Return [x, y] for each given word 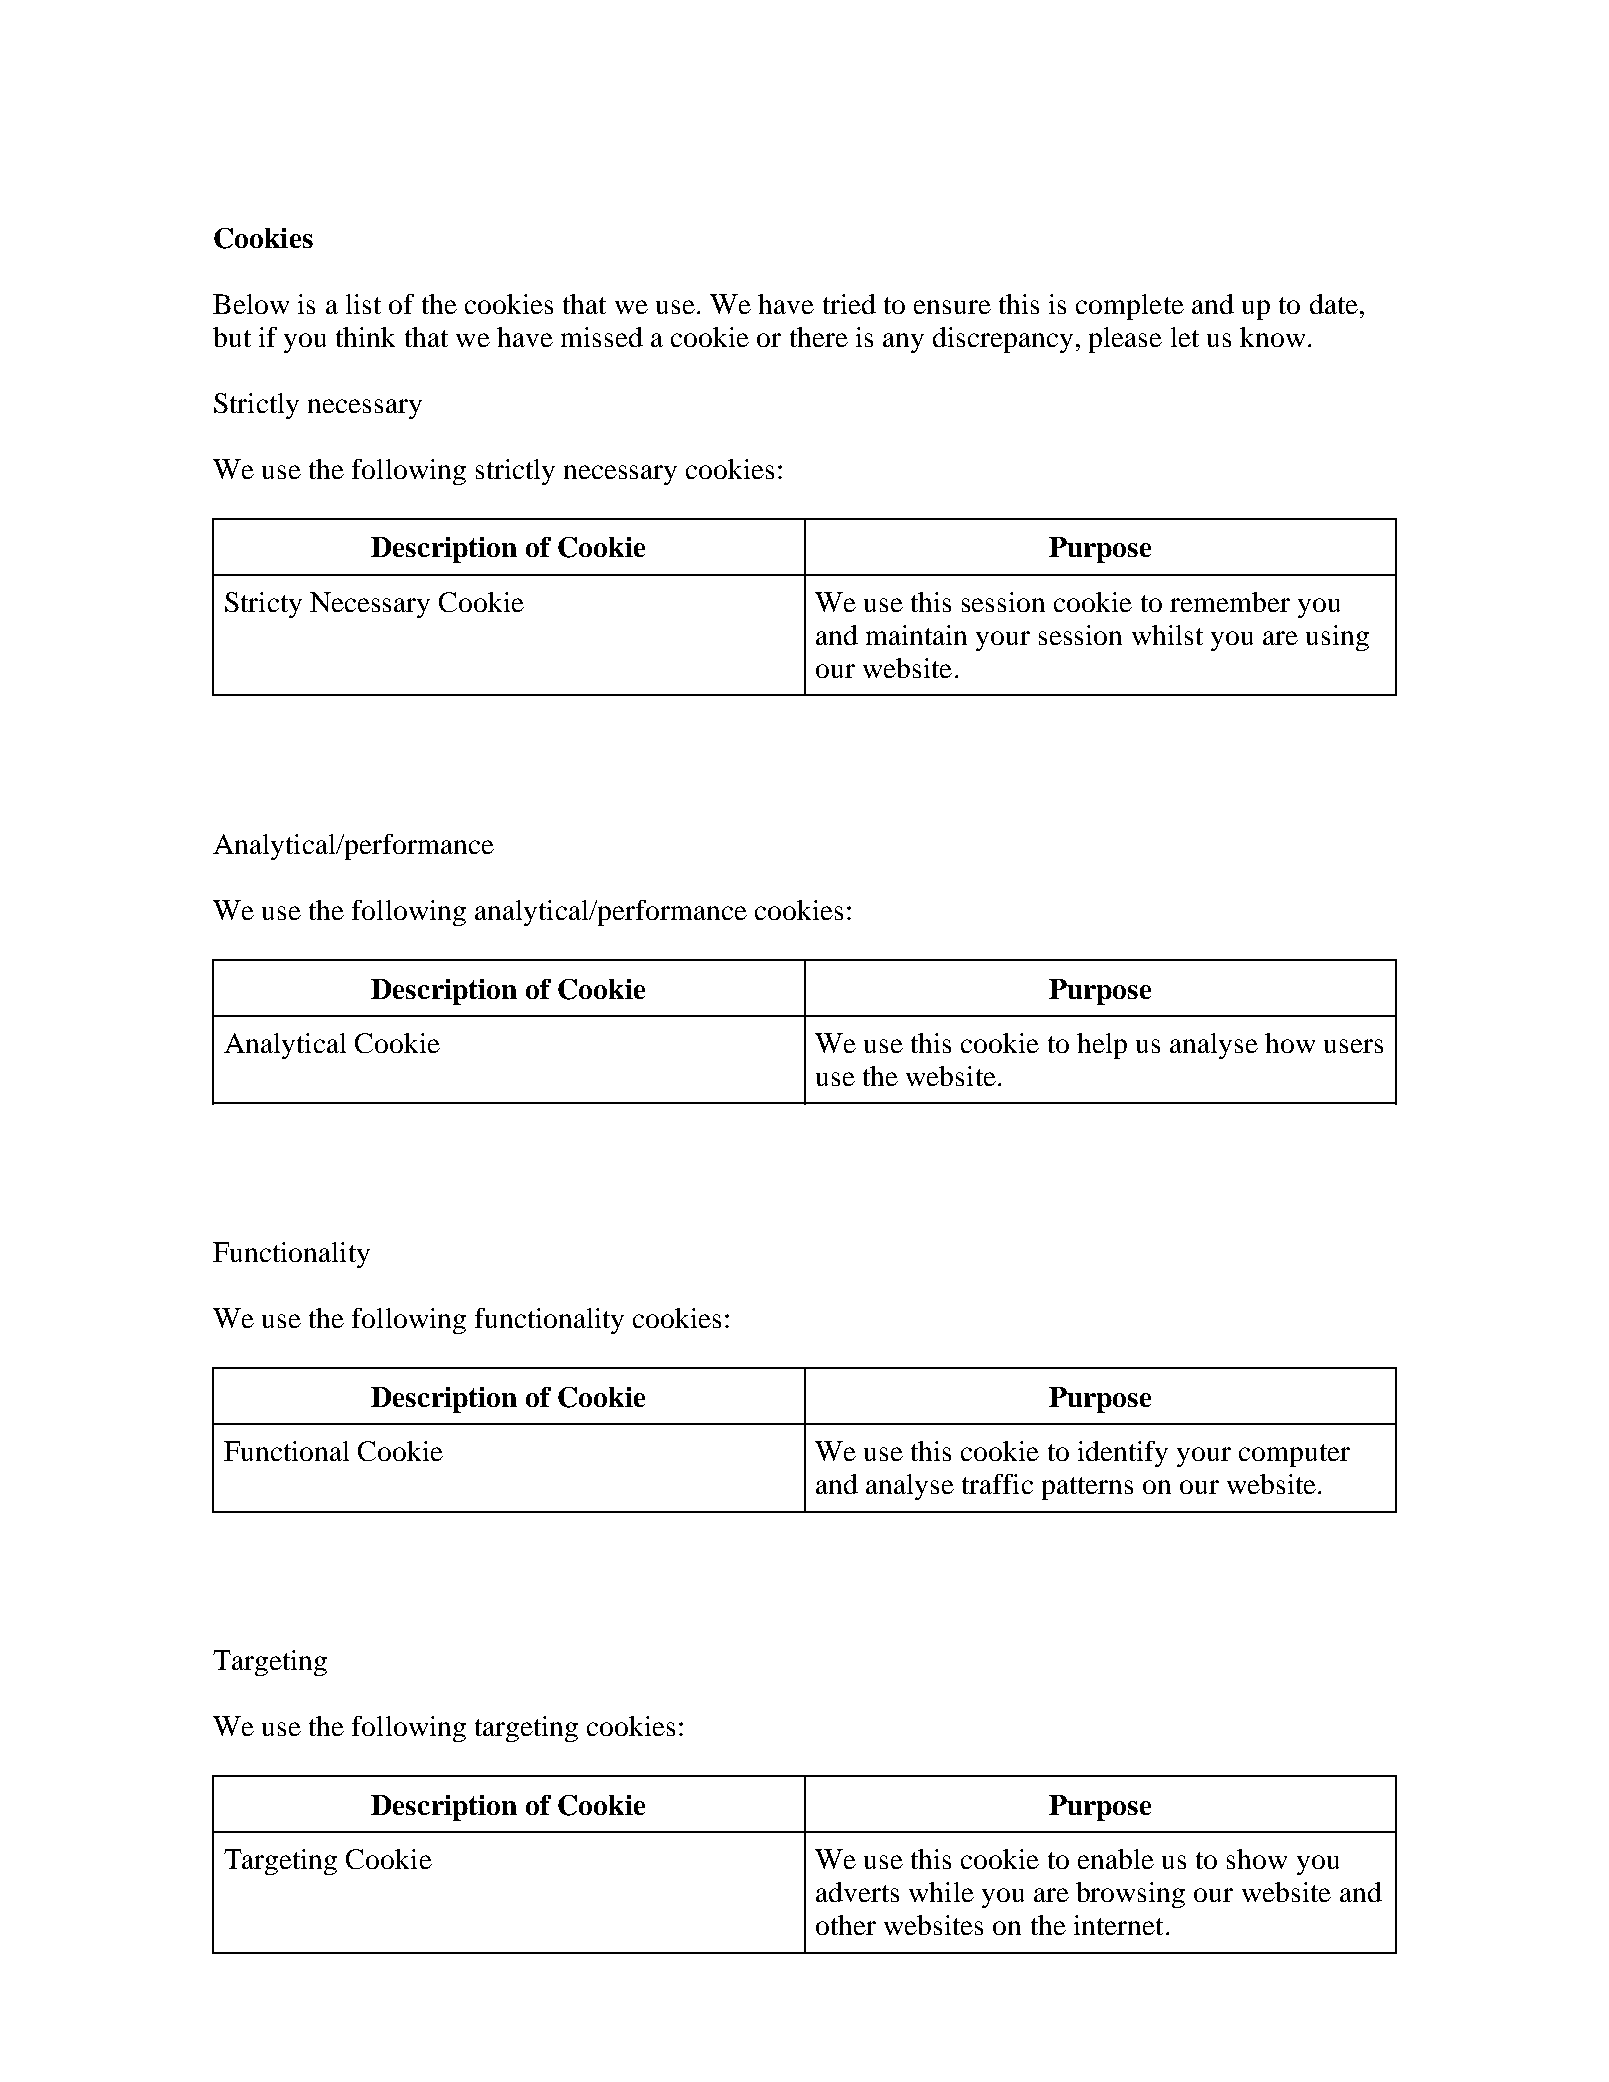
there [819, 337]
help [1102, 1046]
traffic [997, 1484]
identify [1123, 1454]
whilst [1167, 635]
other [846, 1925]
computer [1294, 1455]
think [365, 337]
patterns [1087, 1488]
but [232, 337]
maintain [916, 635]
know [1272, 337]
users [1353, 1046]
